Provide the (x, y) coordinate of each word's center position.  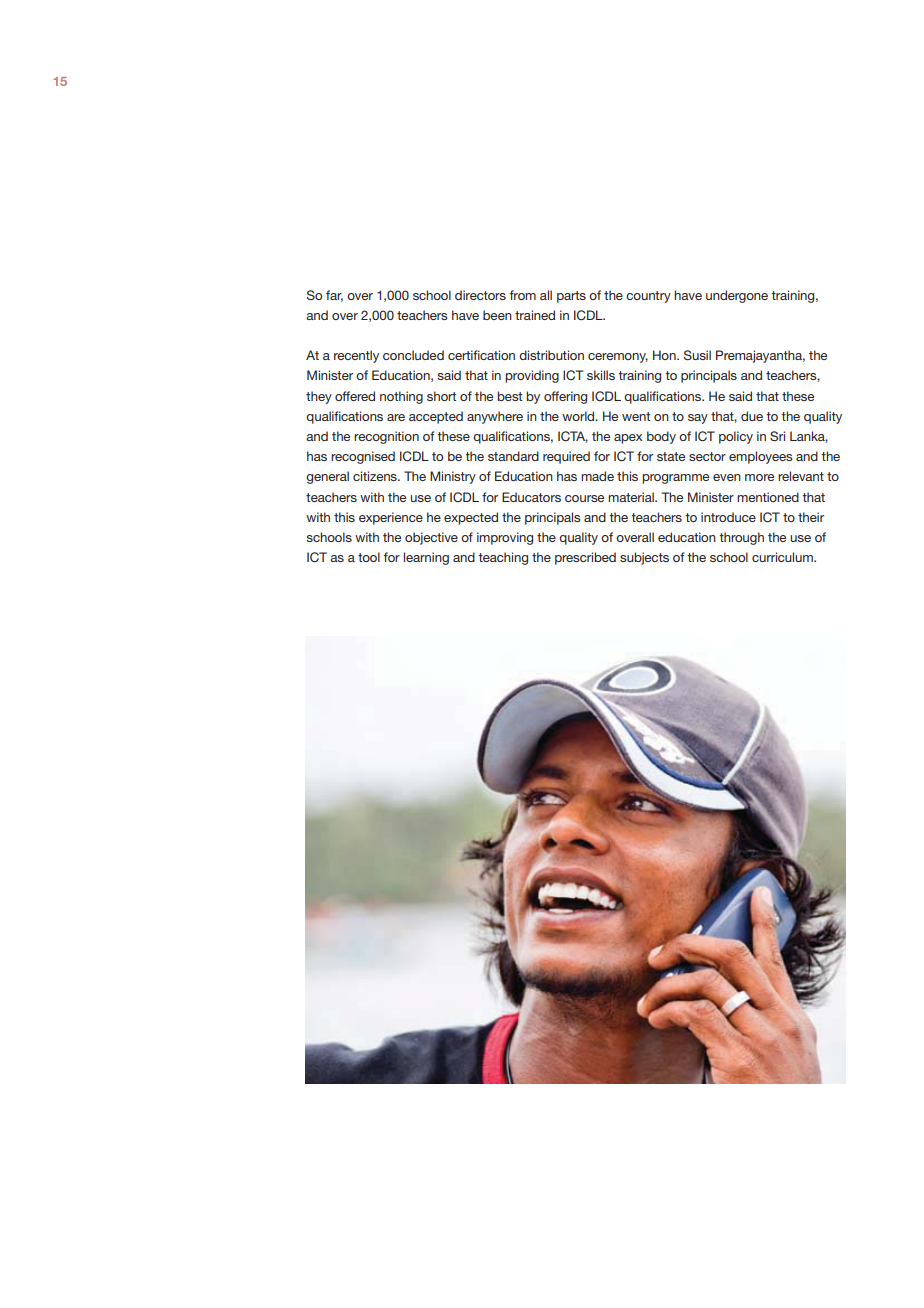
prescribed (585, 558)
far (334, 296)
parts (571, 297)
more (759, 477)
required (566, 457)
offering (565, 397)
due (752, 416)
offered (355, 396)
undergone (737, 296)
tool (369, 557)
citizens (376, 476)
